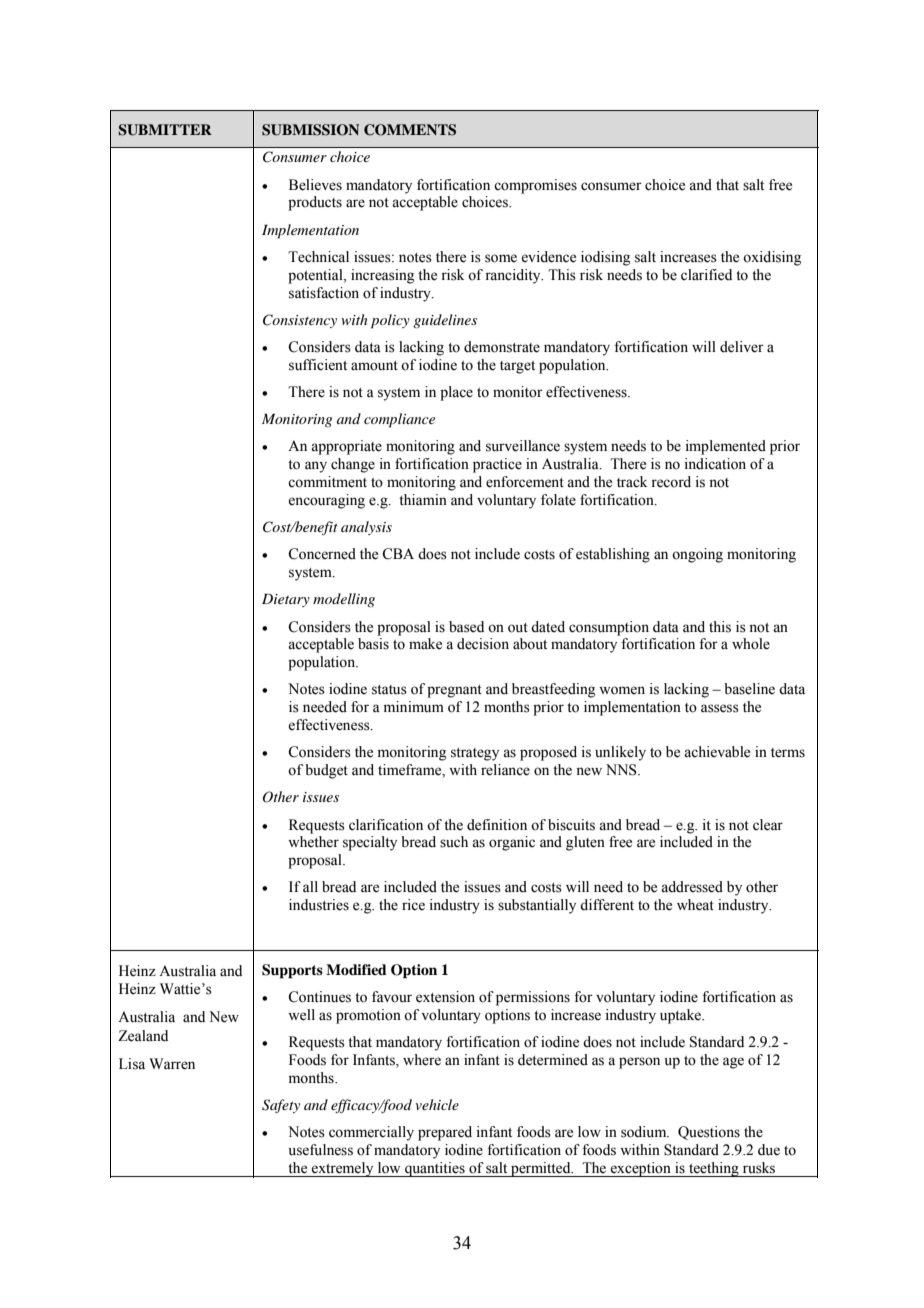 This document has height=1308, width=924. Describe the element at coordinates (313, 842) in the document. I see `whether` at that location.
